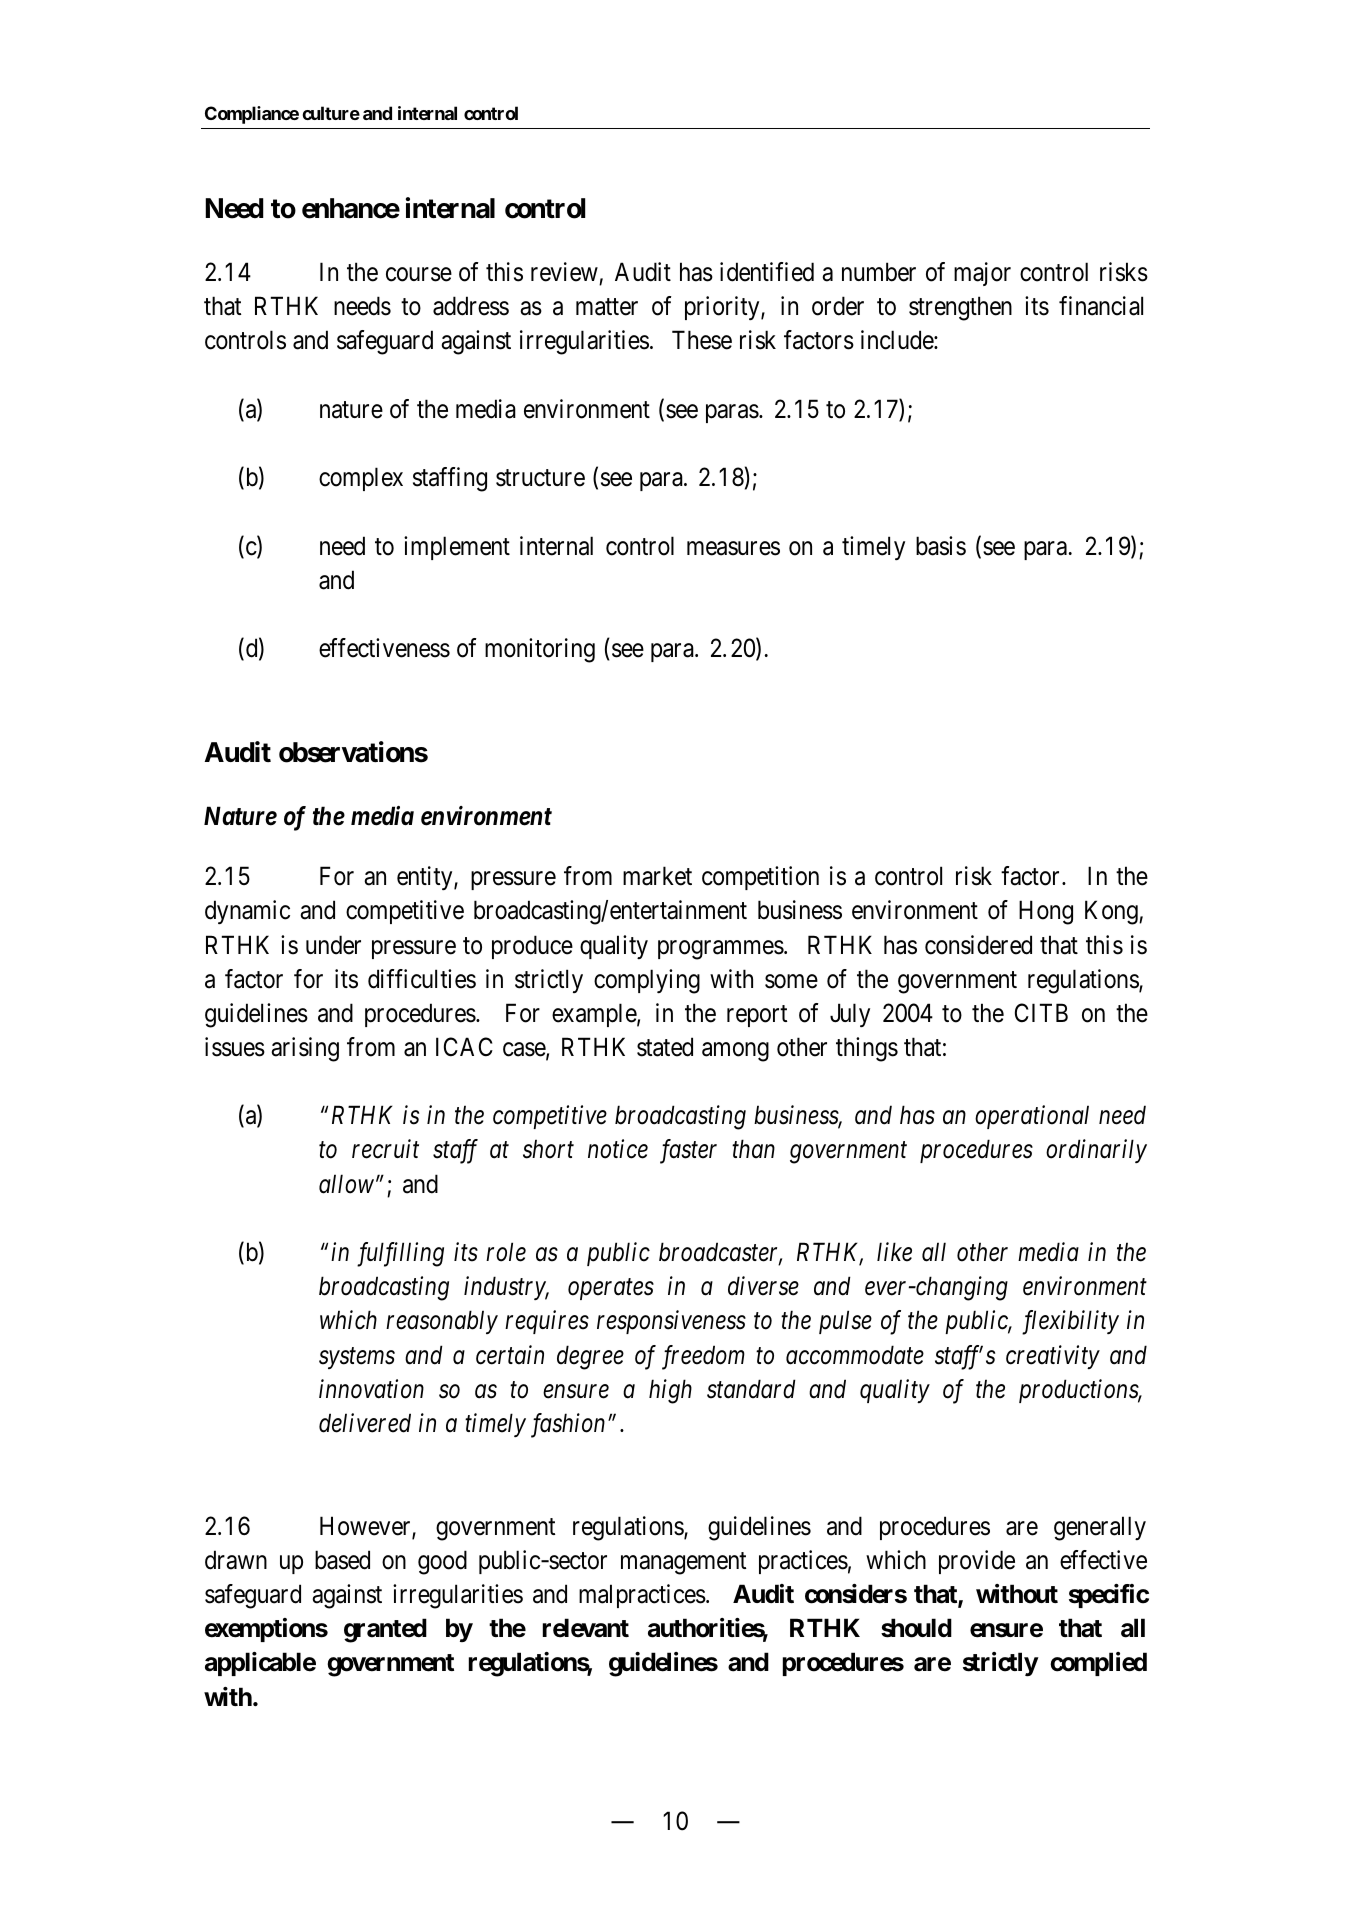  I want to click on culture, so click(331, 113).
